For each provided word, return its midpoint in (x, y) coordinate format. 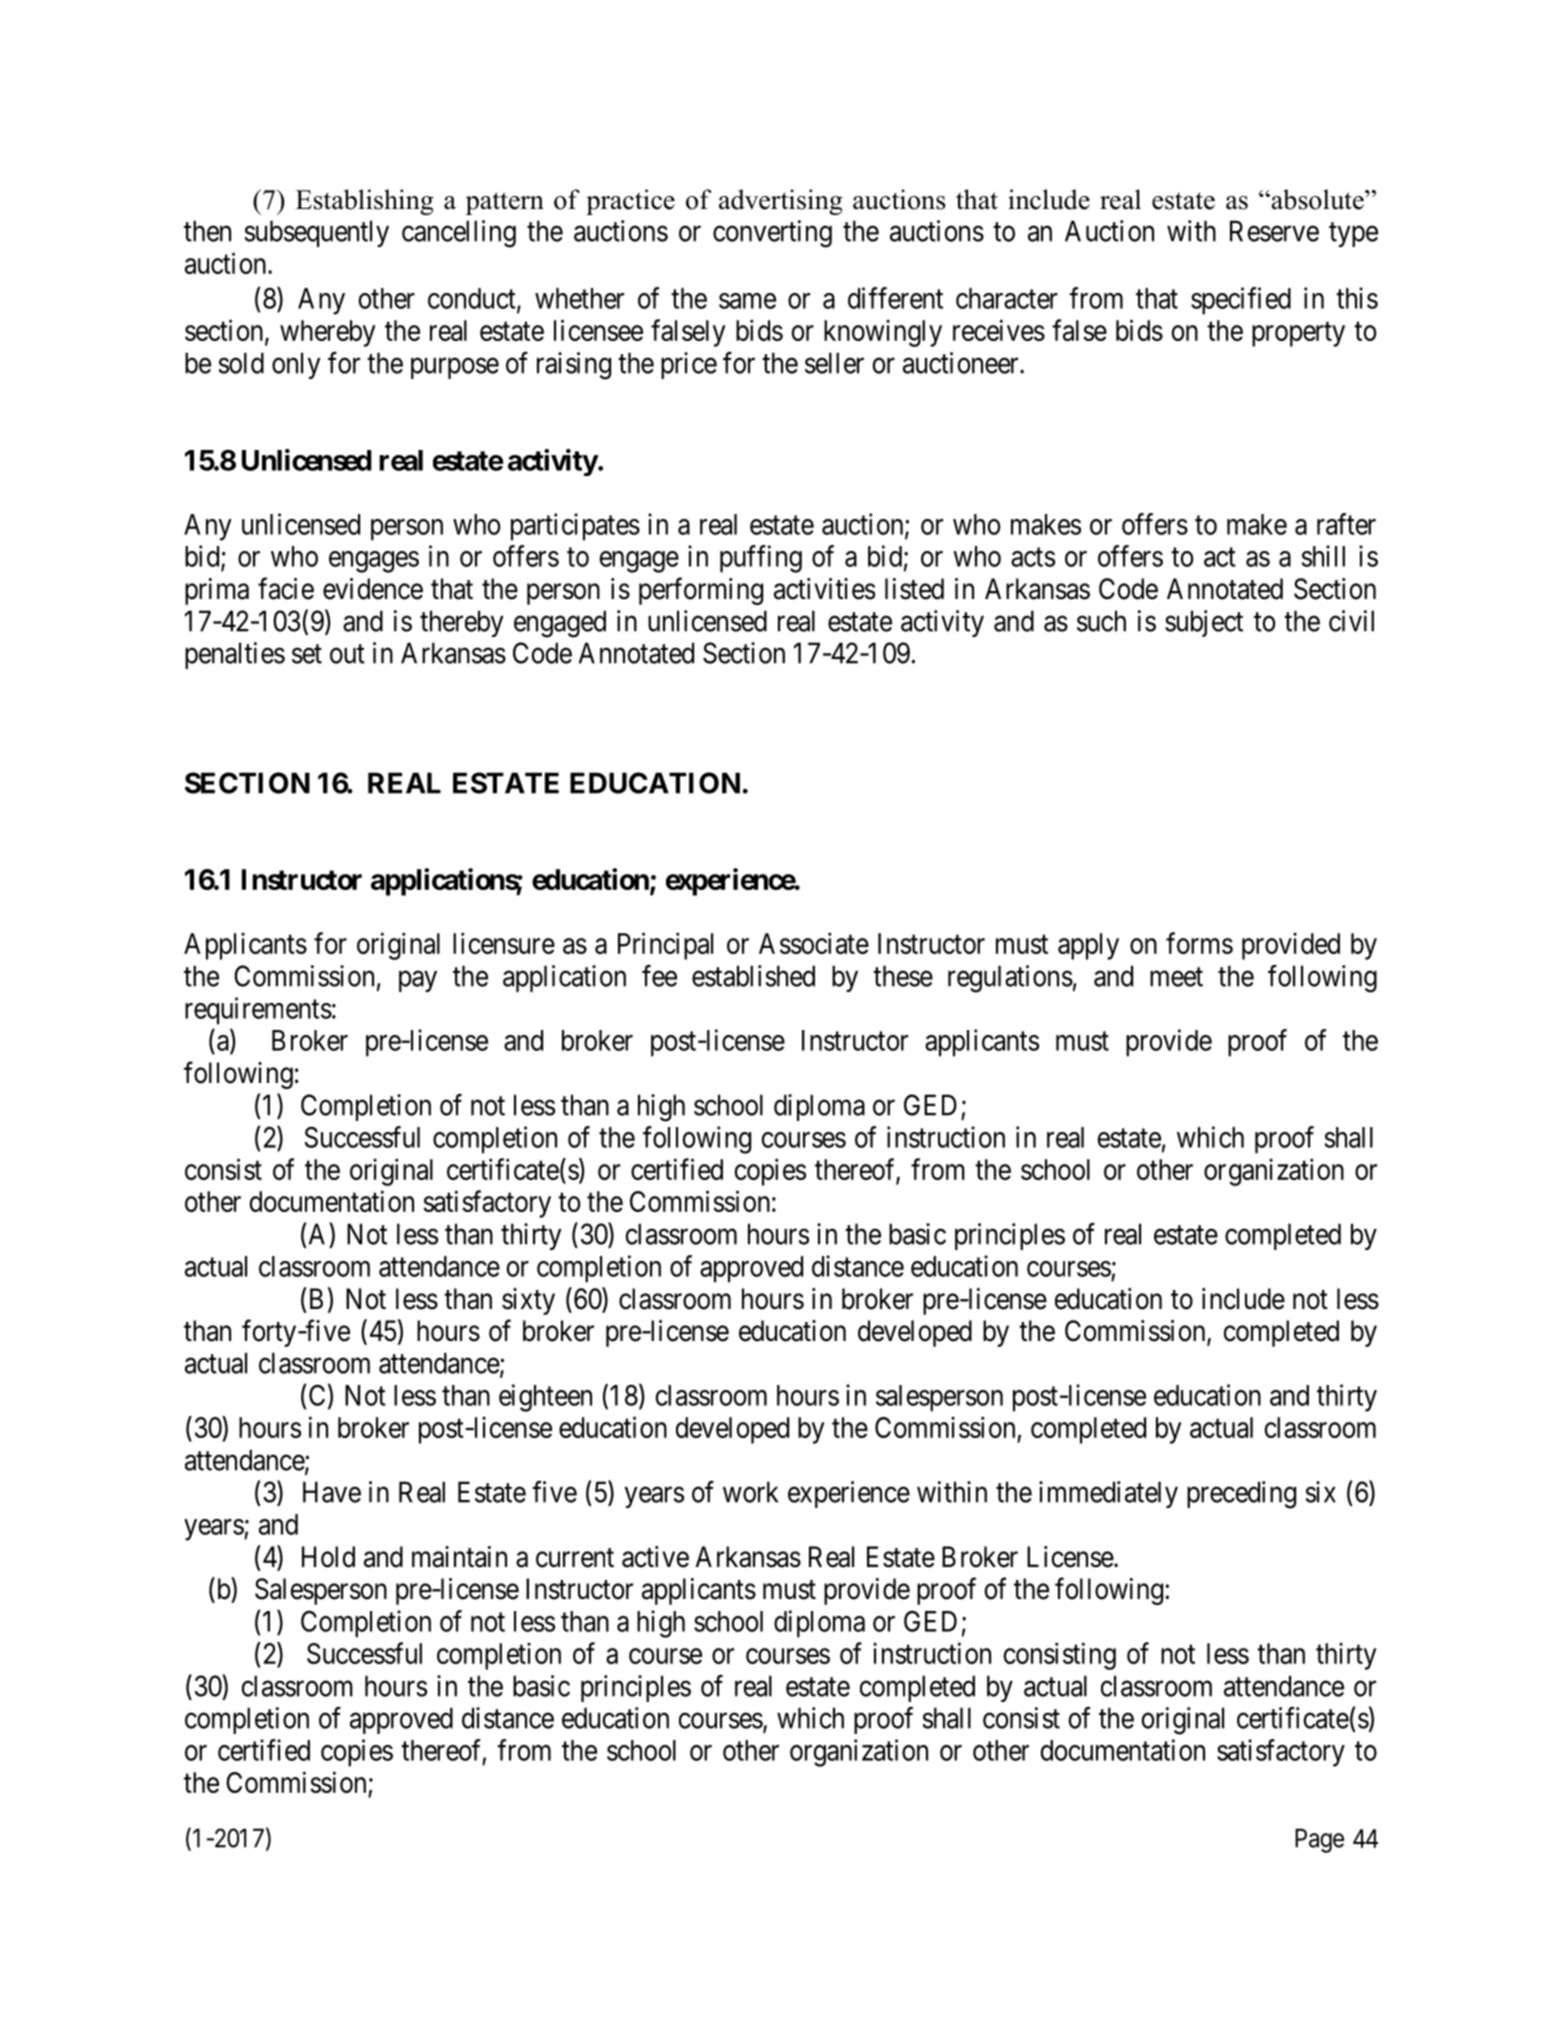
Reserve (1274, 231)
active (655, 1557)
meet (1176, 977)
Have (332, 1492)
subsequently (317, 233)
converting (772, 234)
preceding (1241, 1495)
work (750, 1492)
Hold (328, 1557)
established (753, 976)
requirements (258, 1011)
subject (1204, 623)
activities (824, 589)
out (347, 654)
